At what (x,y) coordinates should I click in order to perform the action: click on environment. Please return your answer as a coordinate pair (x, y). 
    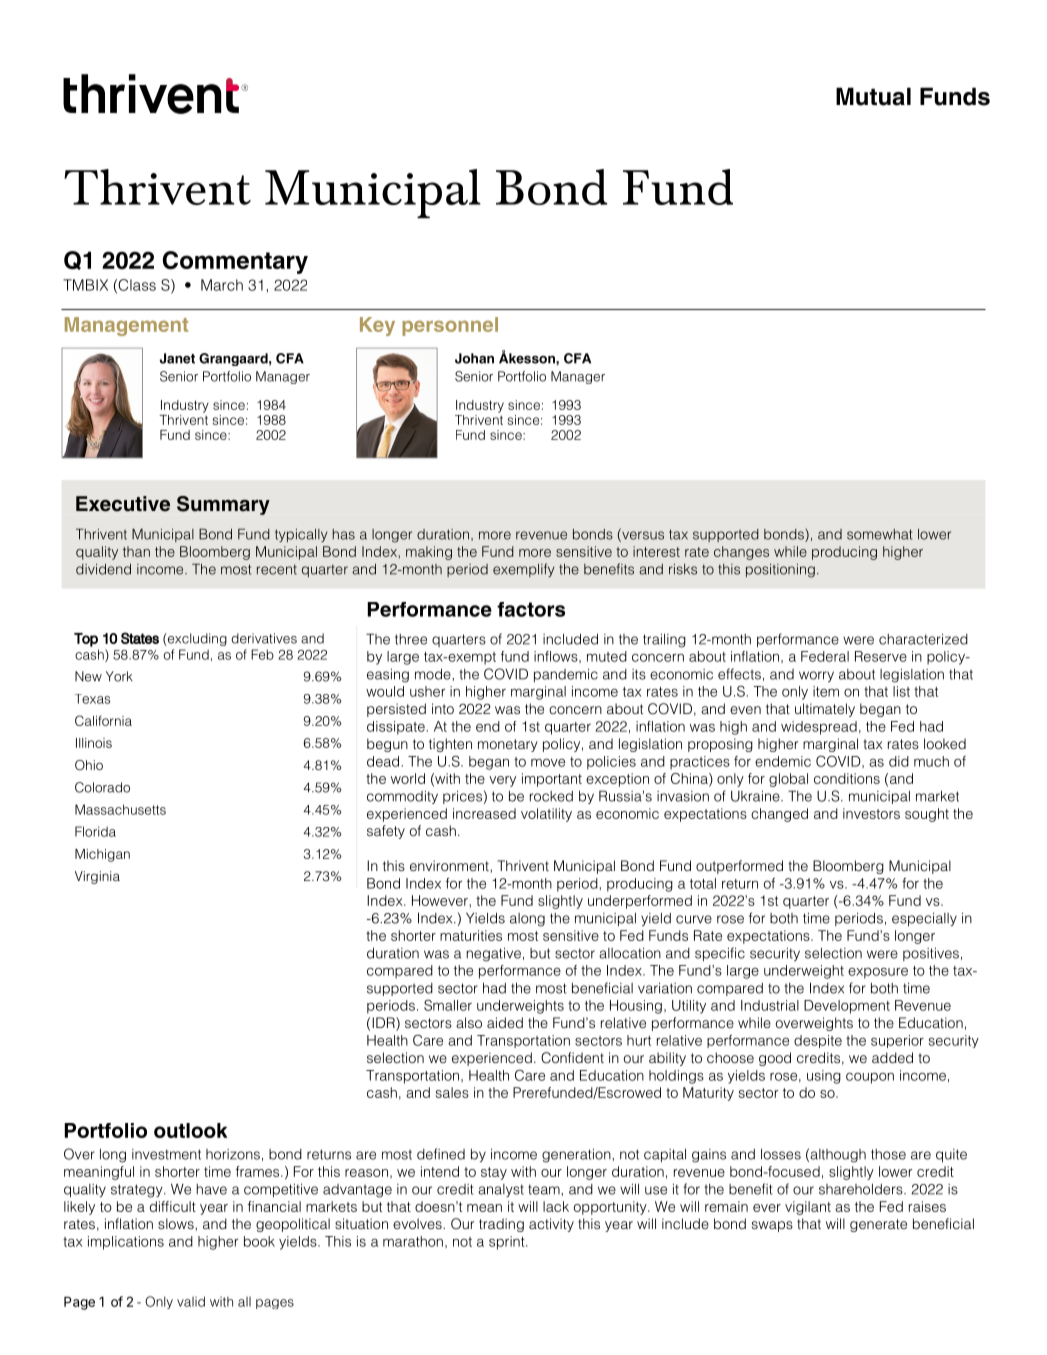
    Looking at the image, I should click on (450, 865).
